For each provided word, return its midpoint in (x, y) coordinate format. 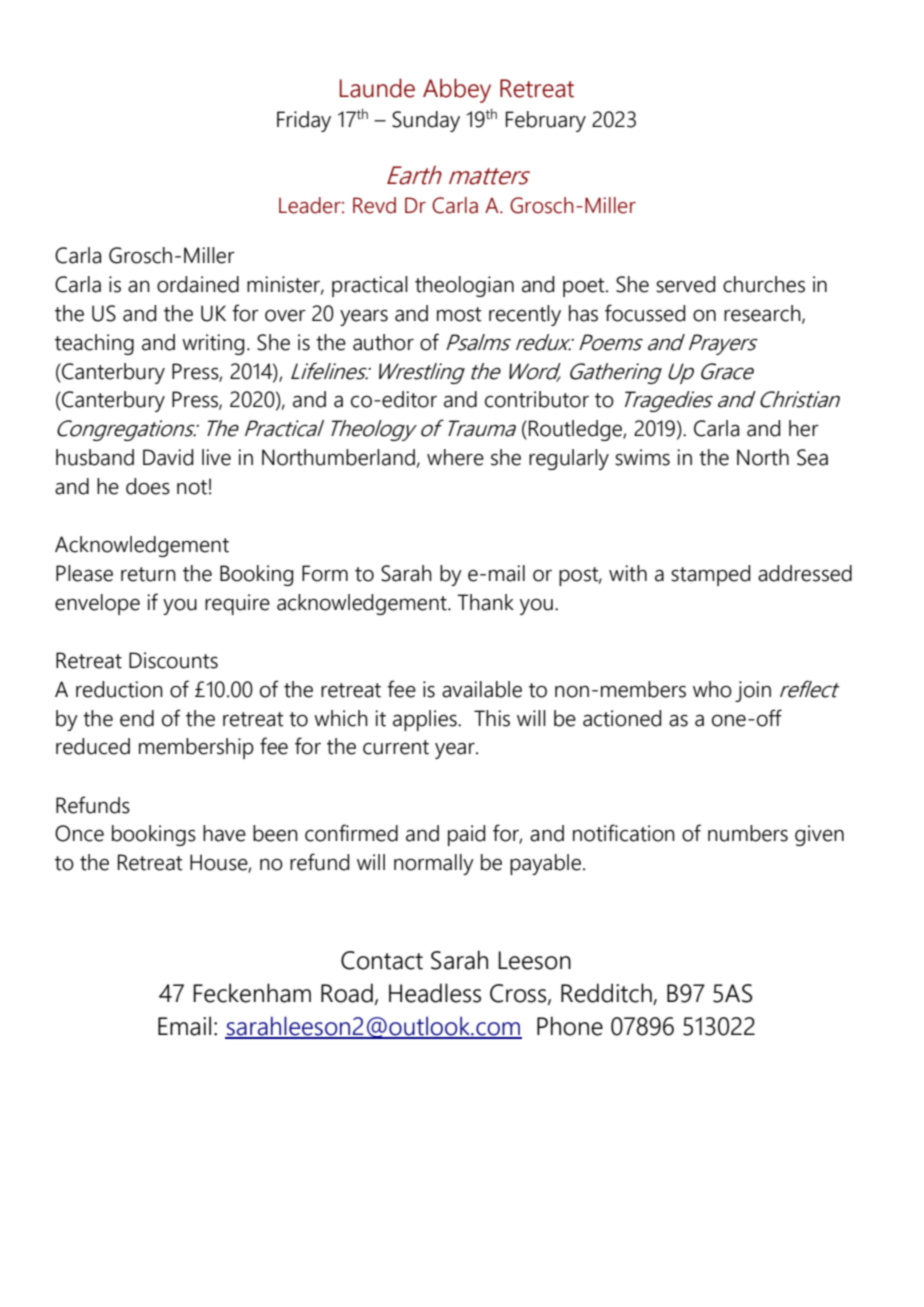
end (137, 718)
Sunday (426, 121)
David (168, 457)
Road (347, 993)
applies (426, 720)
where (455, 457)
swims (642, 457)
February (546, 121)
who (712, 689)
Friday (304, 121)
